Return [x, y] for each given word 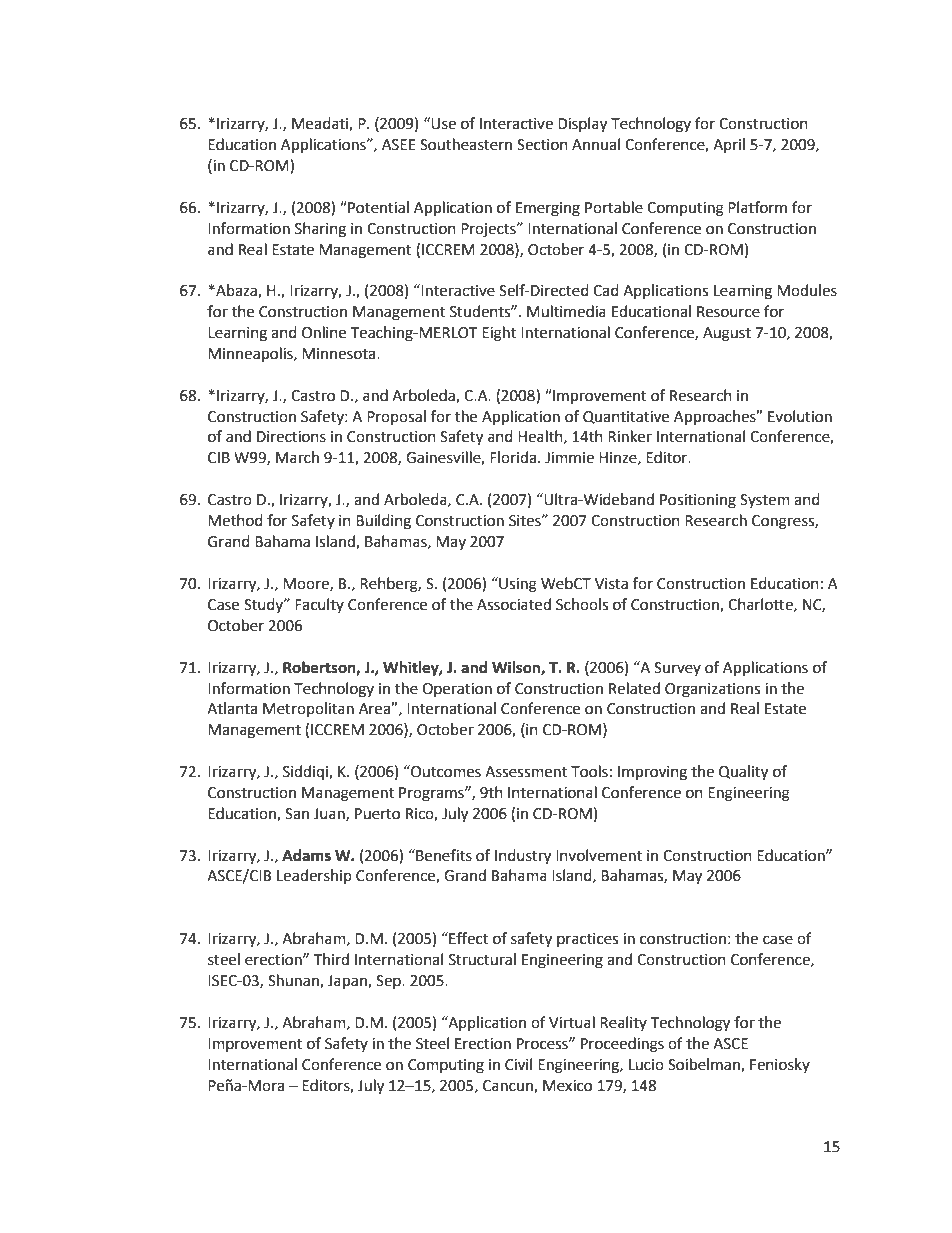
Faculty [319, 605]
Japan [348, 982]
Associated [514, 604]
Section [542, 145]
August [727, 334]
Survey [677, 669]
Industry [523, 857]
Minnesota [340, 354]
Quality [743, 773]
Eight [499, 334]
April [729, 145]
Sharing [320, 230]
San [297, 814]
